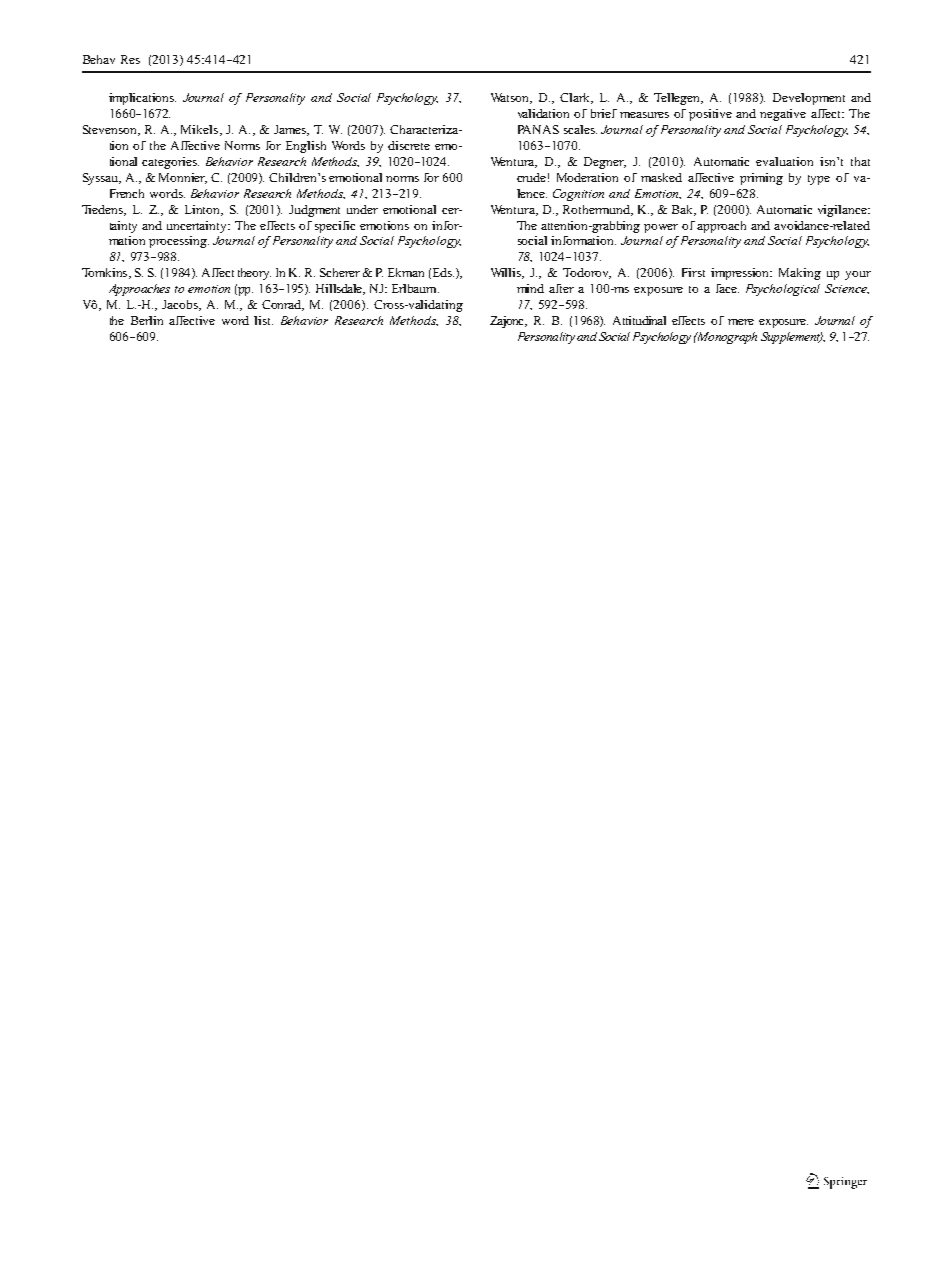 This screenshot has height=1265, width=952. Describe the element at coordinates (254, 274) in the screenshot. I see `theory` at that location.
